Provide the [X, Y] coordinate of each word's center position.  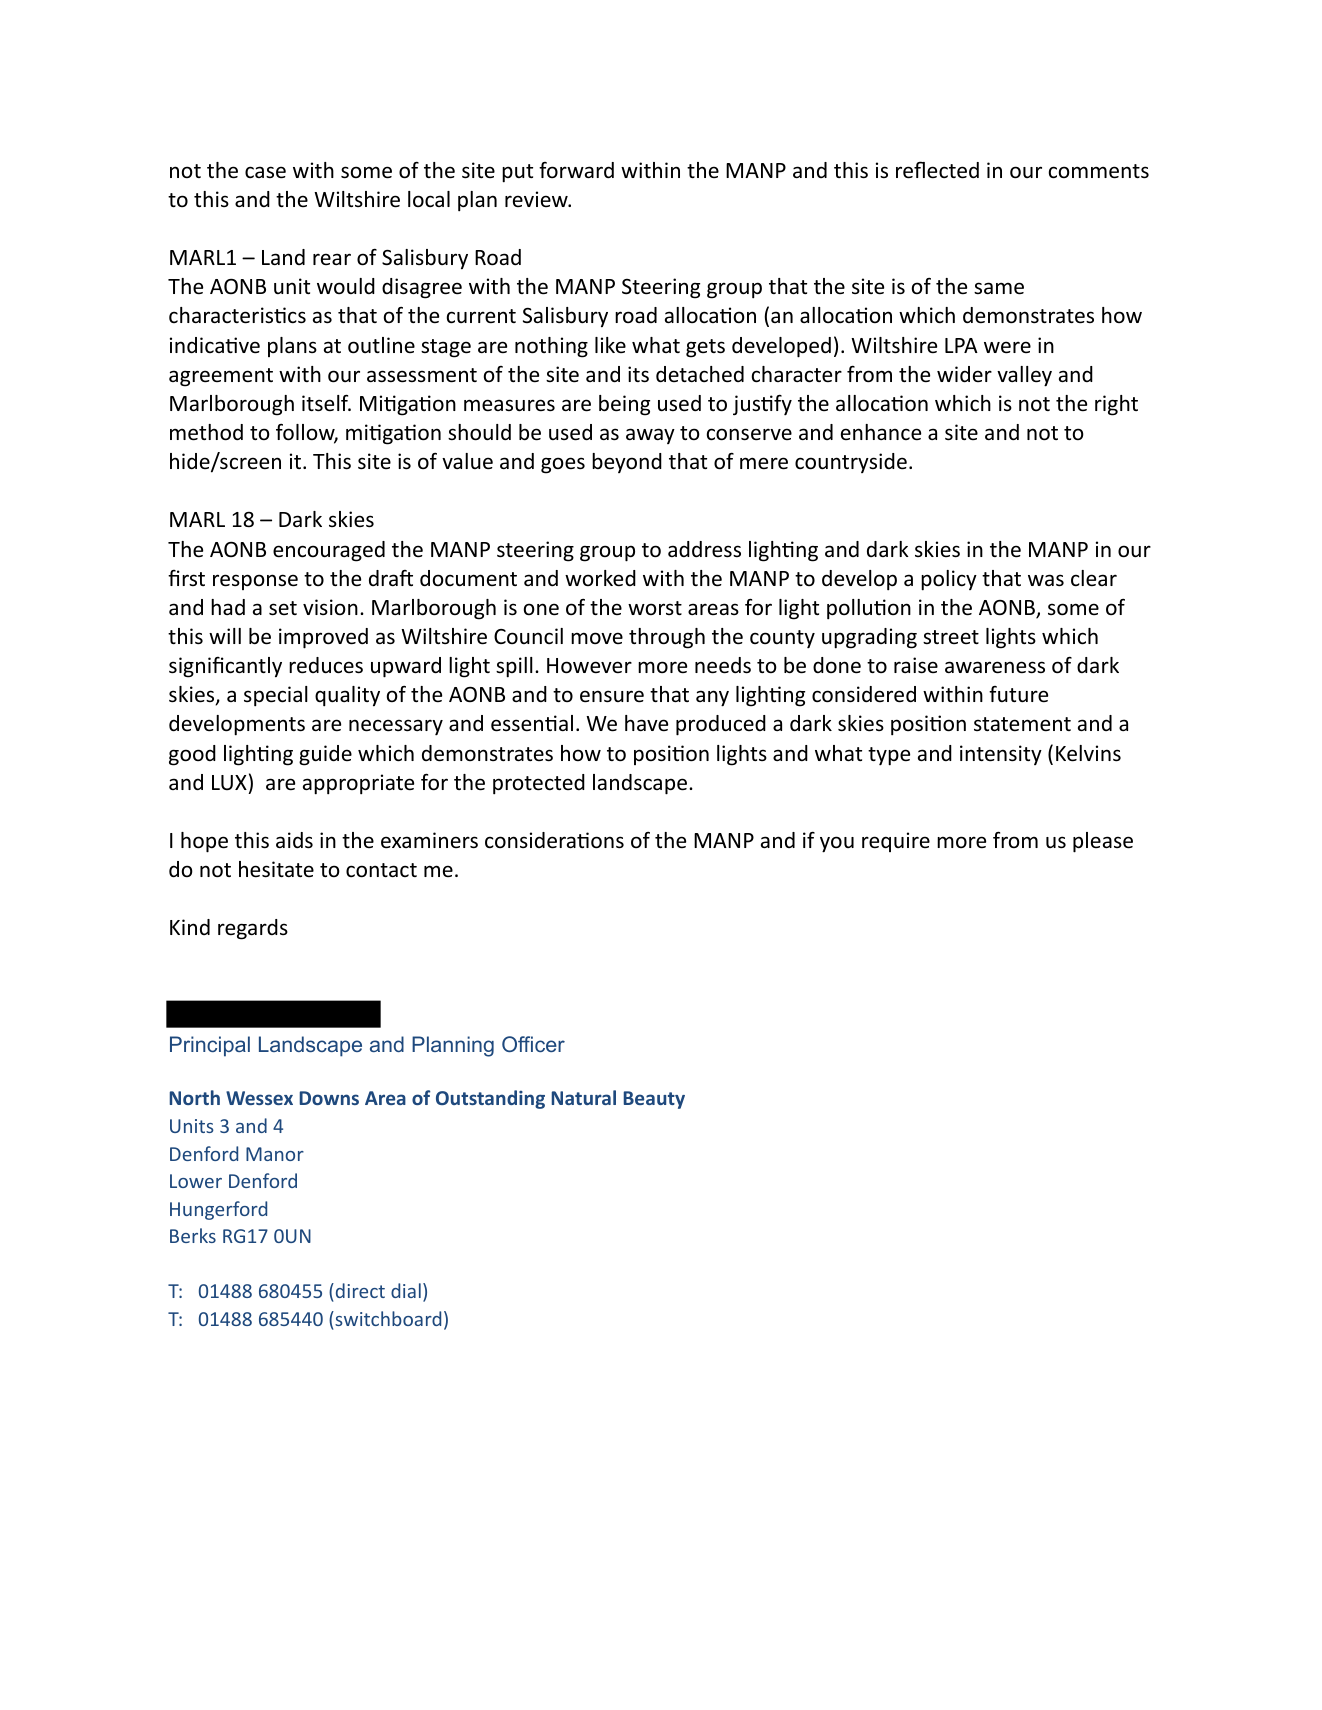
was [1046, 580]
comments [1099, 171]
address [704, 549]
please [1103, 842]
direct [359, 1290]
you [837, 844]
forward [576, 170]
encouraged [329, 551]
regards [253, 929]
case [265, 172]
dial [406, 1290]
